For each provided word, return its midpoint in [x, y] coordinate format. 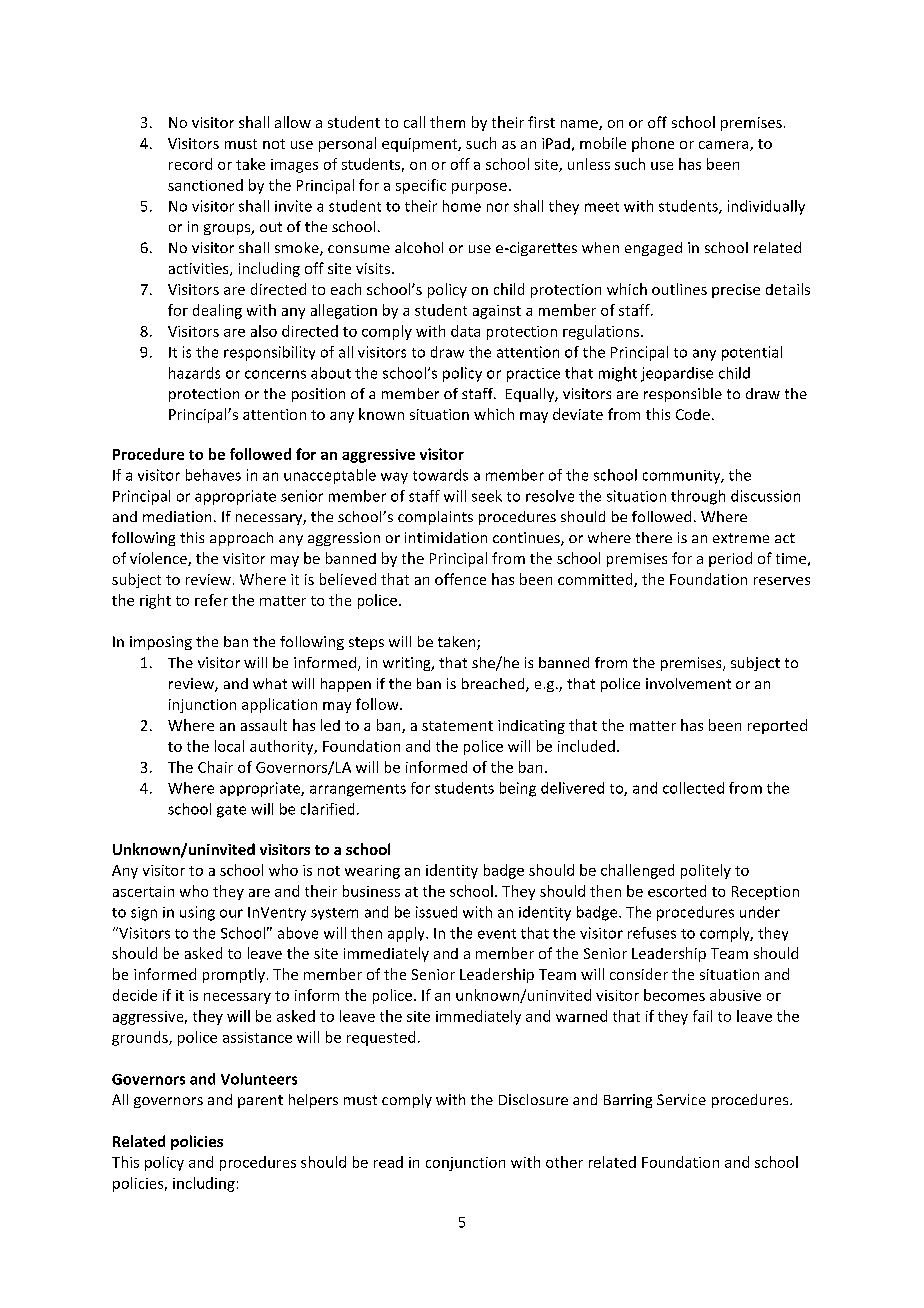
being [518, 789]
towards [440, 475]
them [447, 122]
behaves [213, 475]
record [190, 164]
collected [693, 788]
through [698, 497]
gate [231, 811]
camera [725, 146]
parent [260, 1101]
